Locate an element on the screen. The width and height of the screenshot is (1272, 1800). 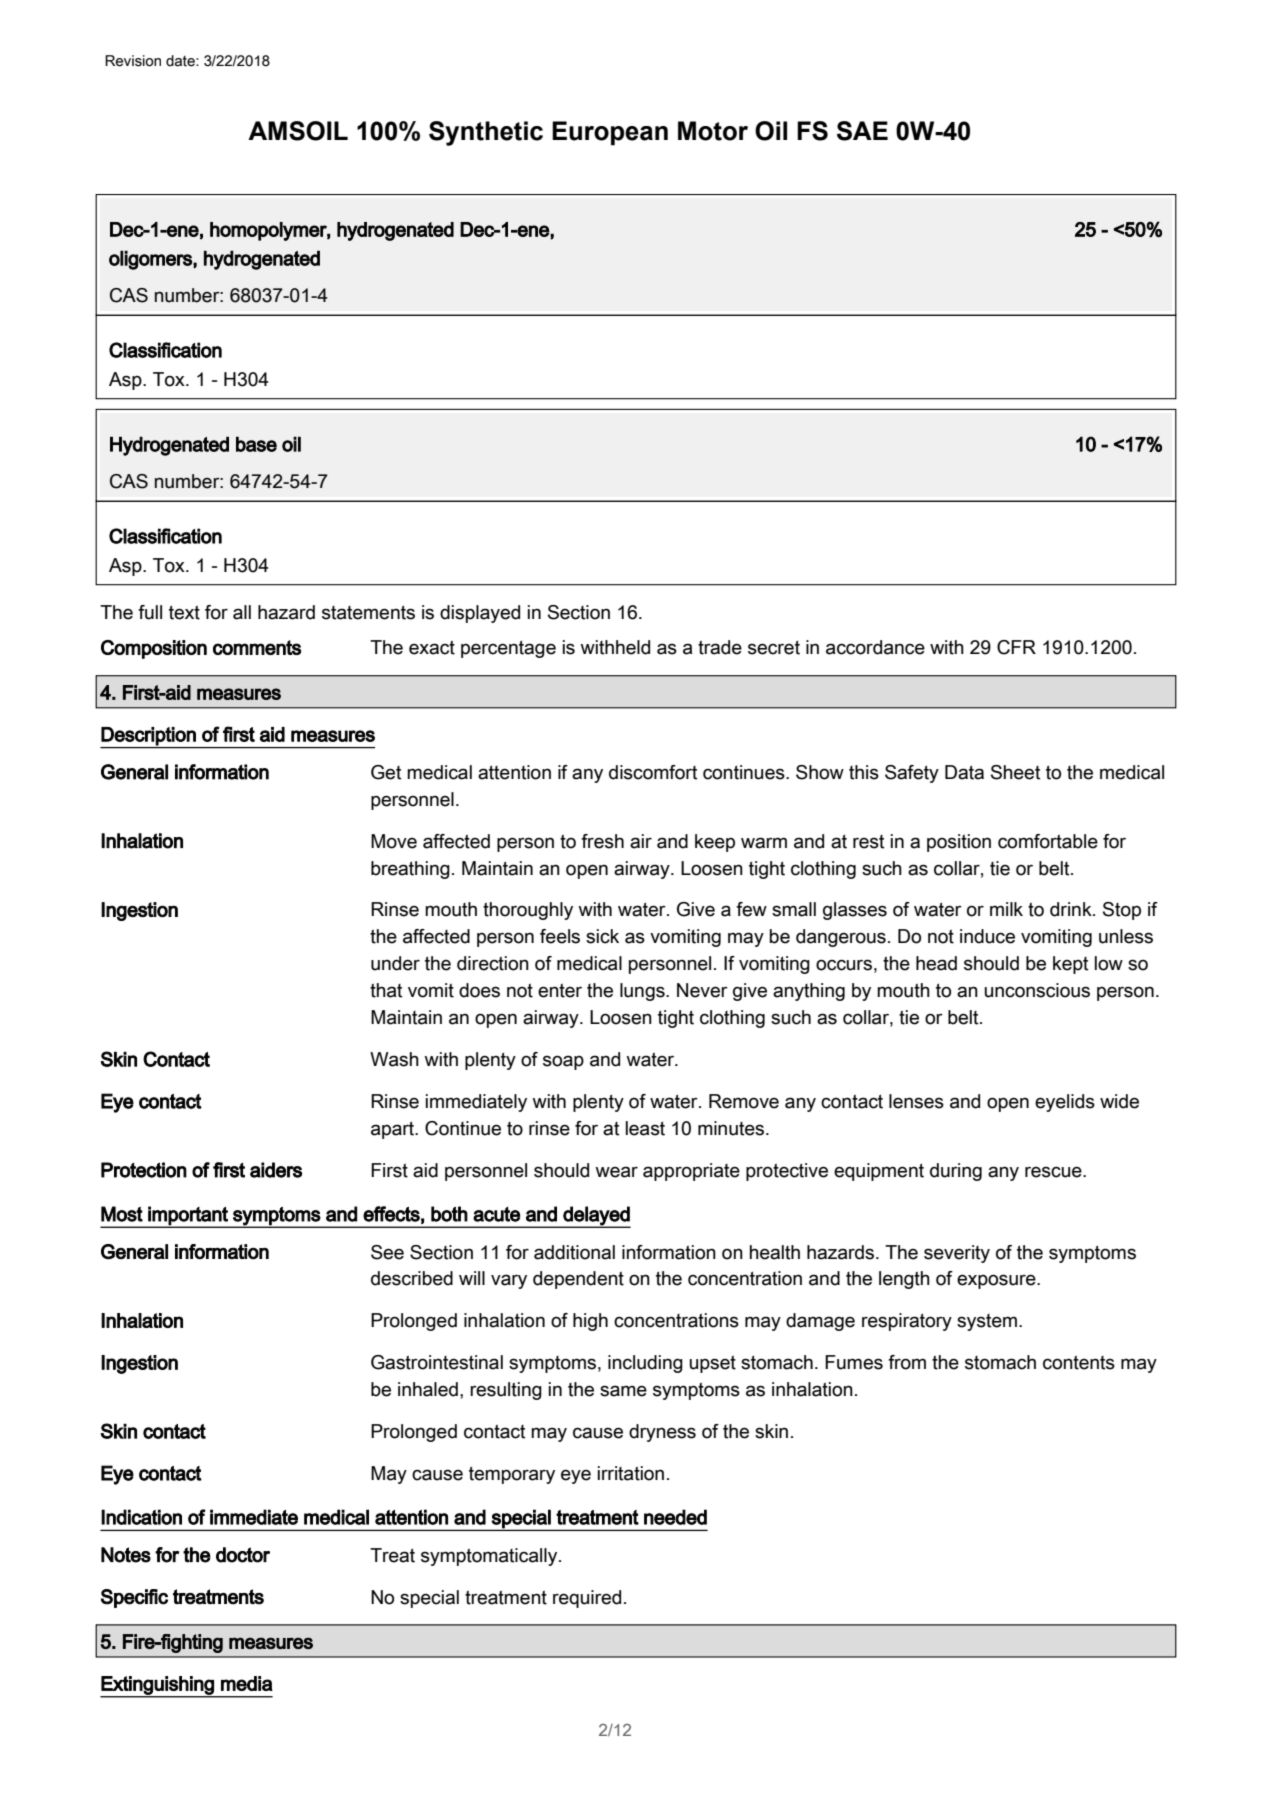
least is located at coordinates (645, 1128).
